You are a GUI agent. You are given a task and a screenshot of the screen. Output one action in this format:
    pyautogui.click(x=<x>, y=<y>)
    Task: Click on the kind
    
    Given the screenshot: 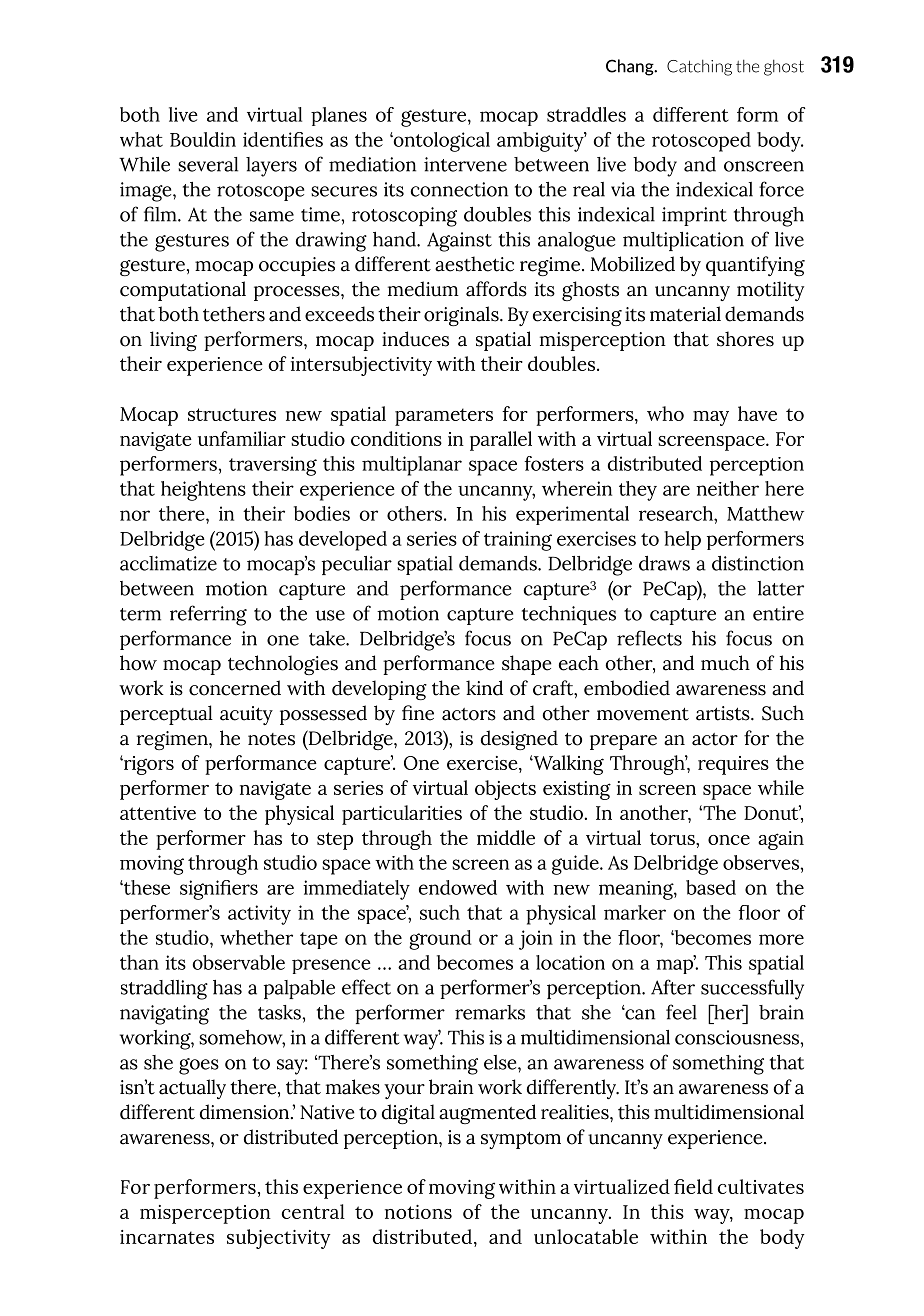 What is the action you would take?
    pyautogui.click(x=484, y=688)
